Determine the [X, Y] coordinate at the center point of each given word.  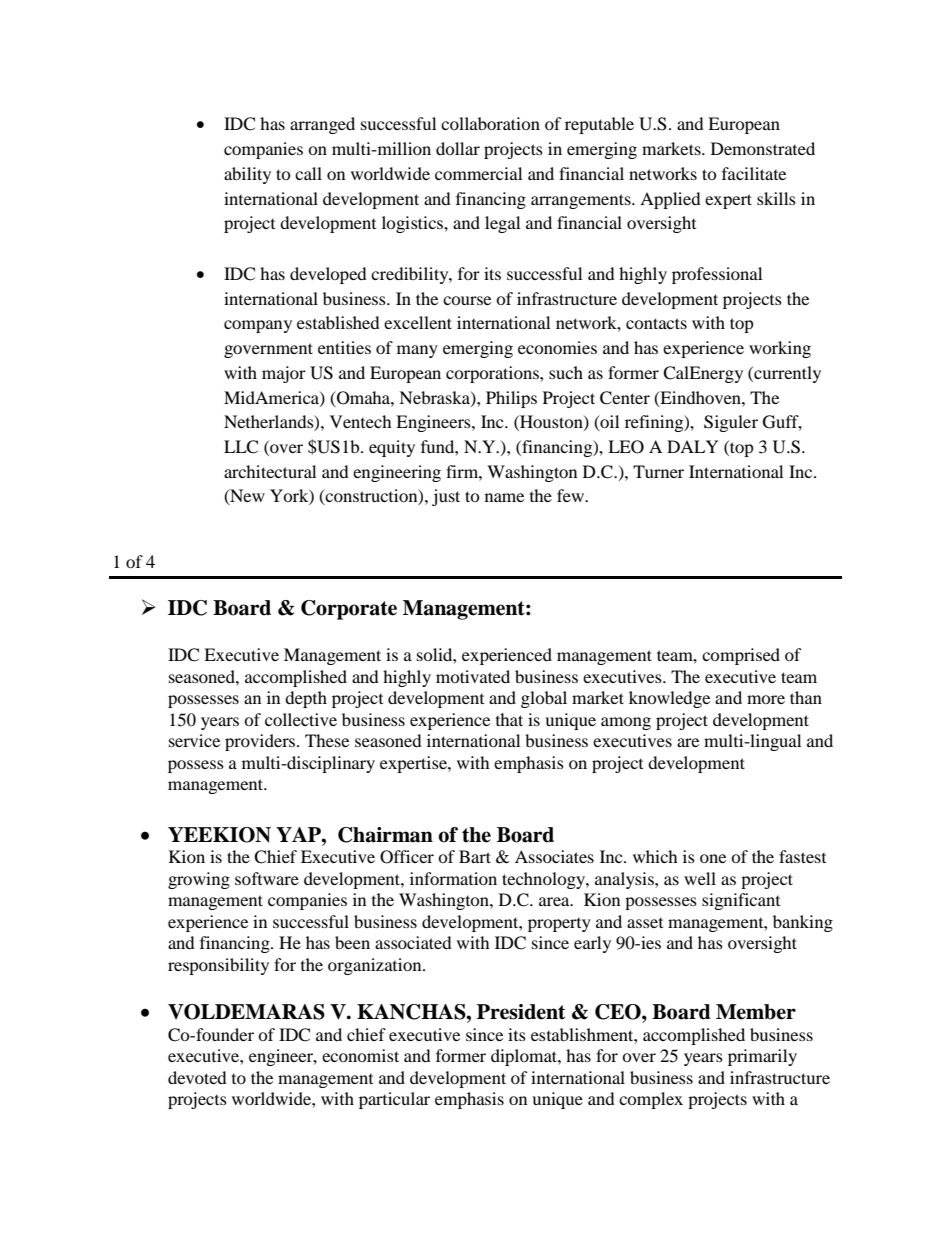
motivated [473, 676]
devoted [197, 1077]
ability [247, 175]
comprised [741, 656]
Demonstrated [763, 148]
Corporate [349, 610]
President [521, 1012]
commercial [478, 173]
